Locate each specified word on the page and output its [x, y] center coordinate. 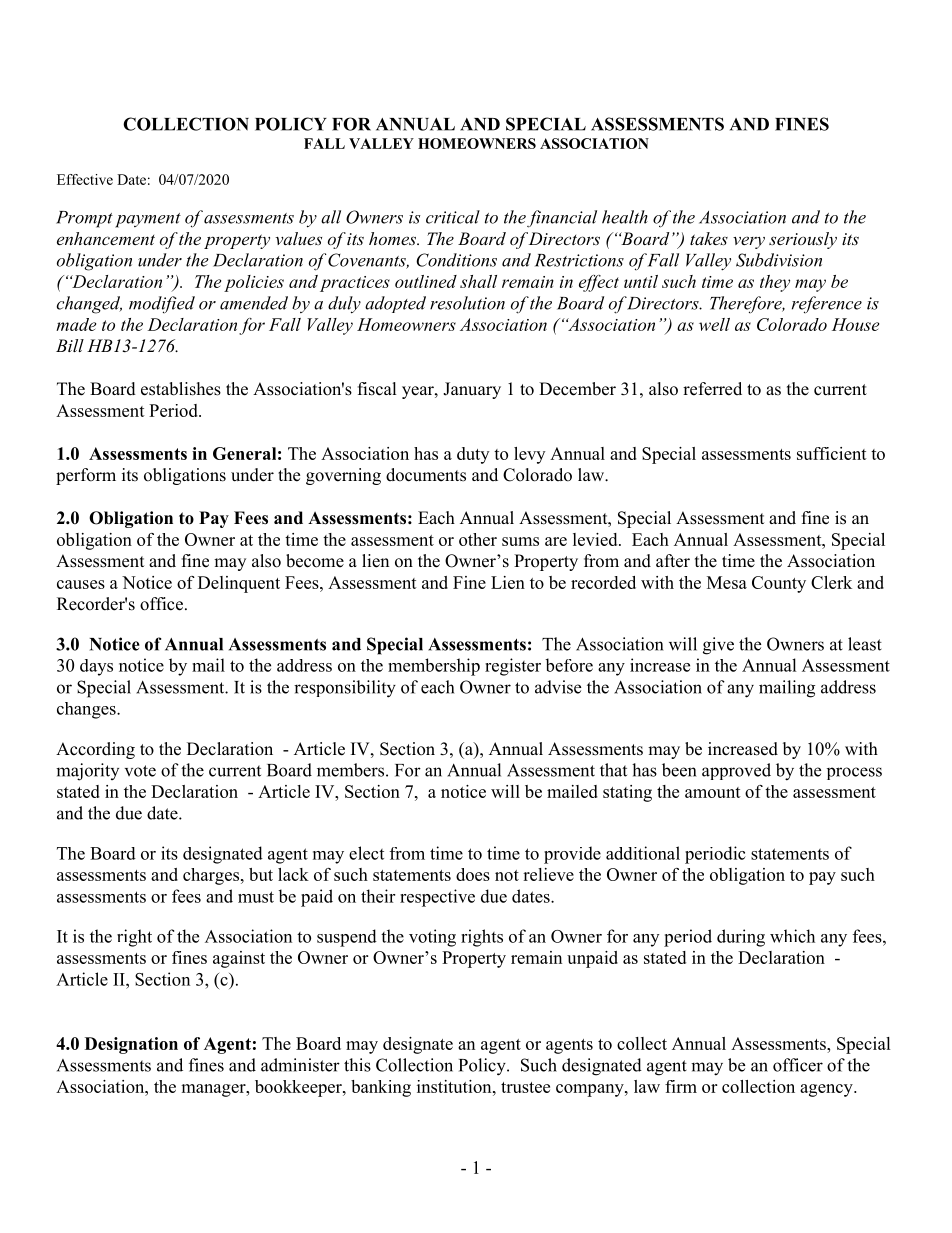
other [478, 539]
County [779, 584]
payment [148, 220]
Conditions [456, 260]
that [613, 770]
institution [455, 1086]
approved [736, 771]
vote [140, 771]
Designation [131, 1045]
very [749, 242]
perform [86, 476]
